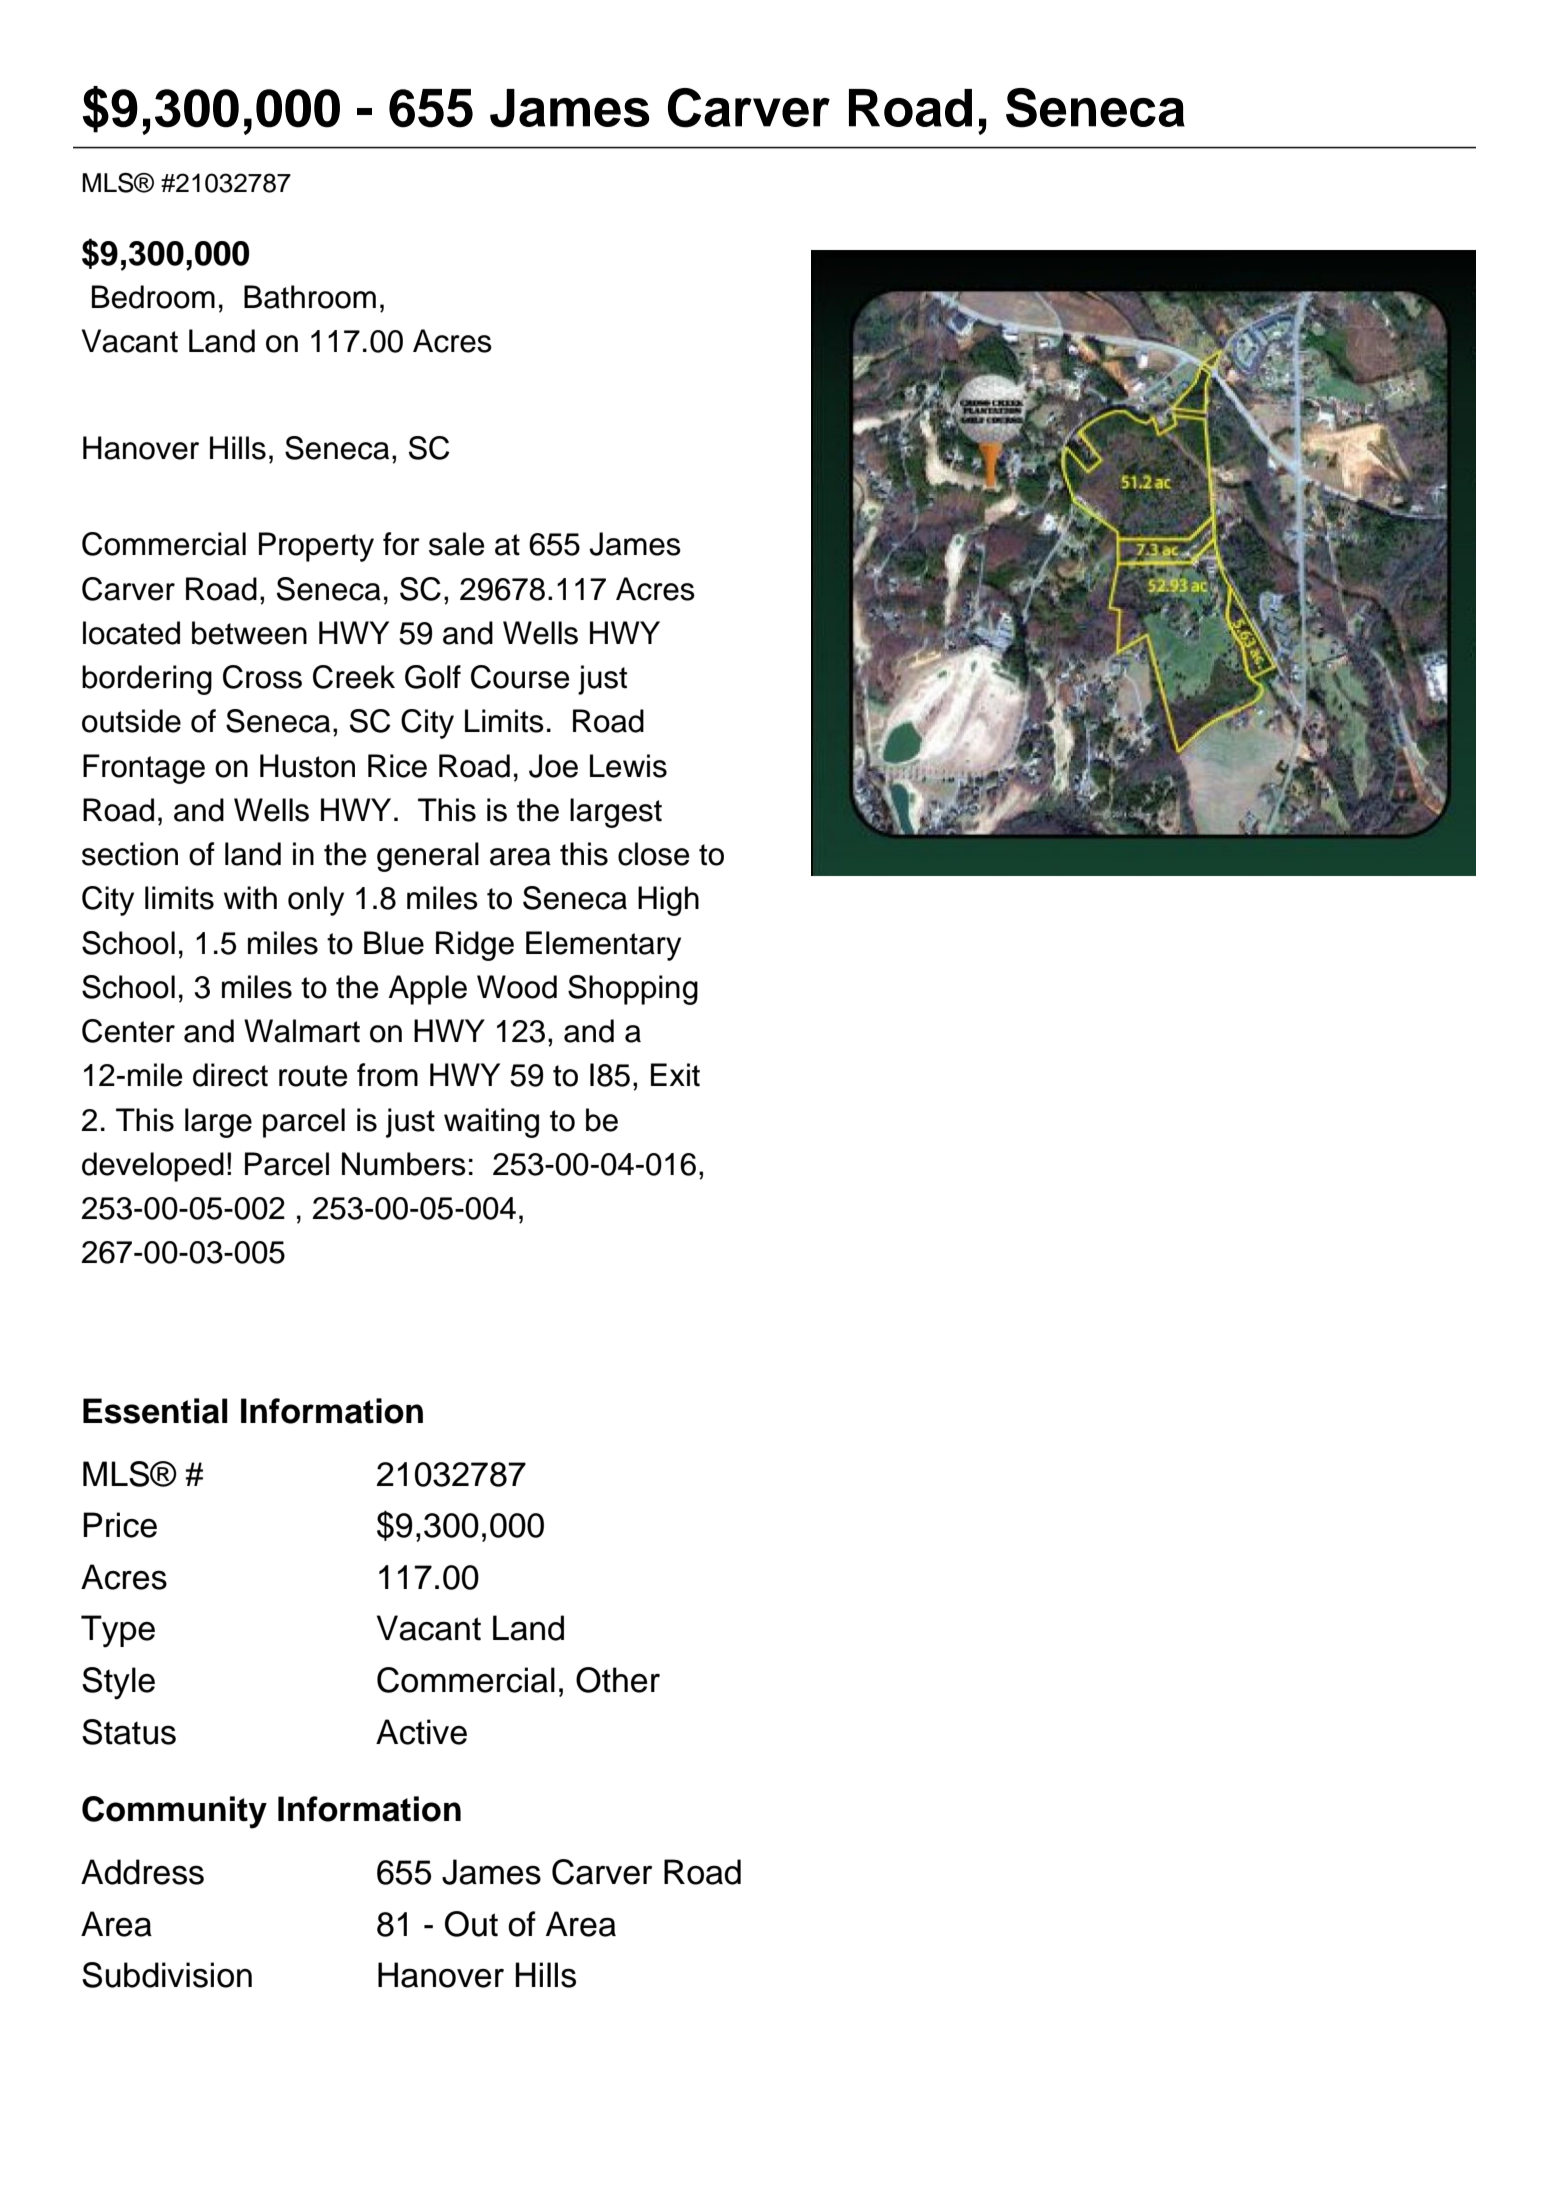 This page has width=1549, height=2191. I want to click on sale, so click(456, 544).
